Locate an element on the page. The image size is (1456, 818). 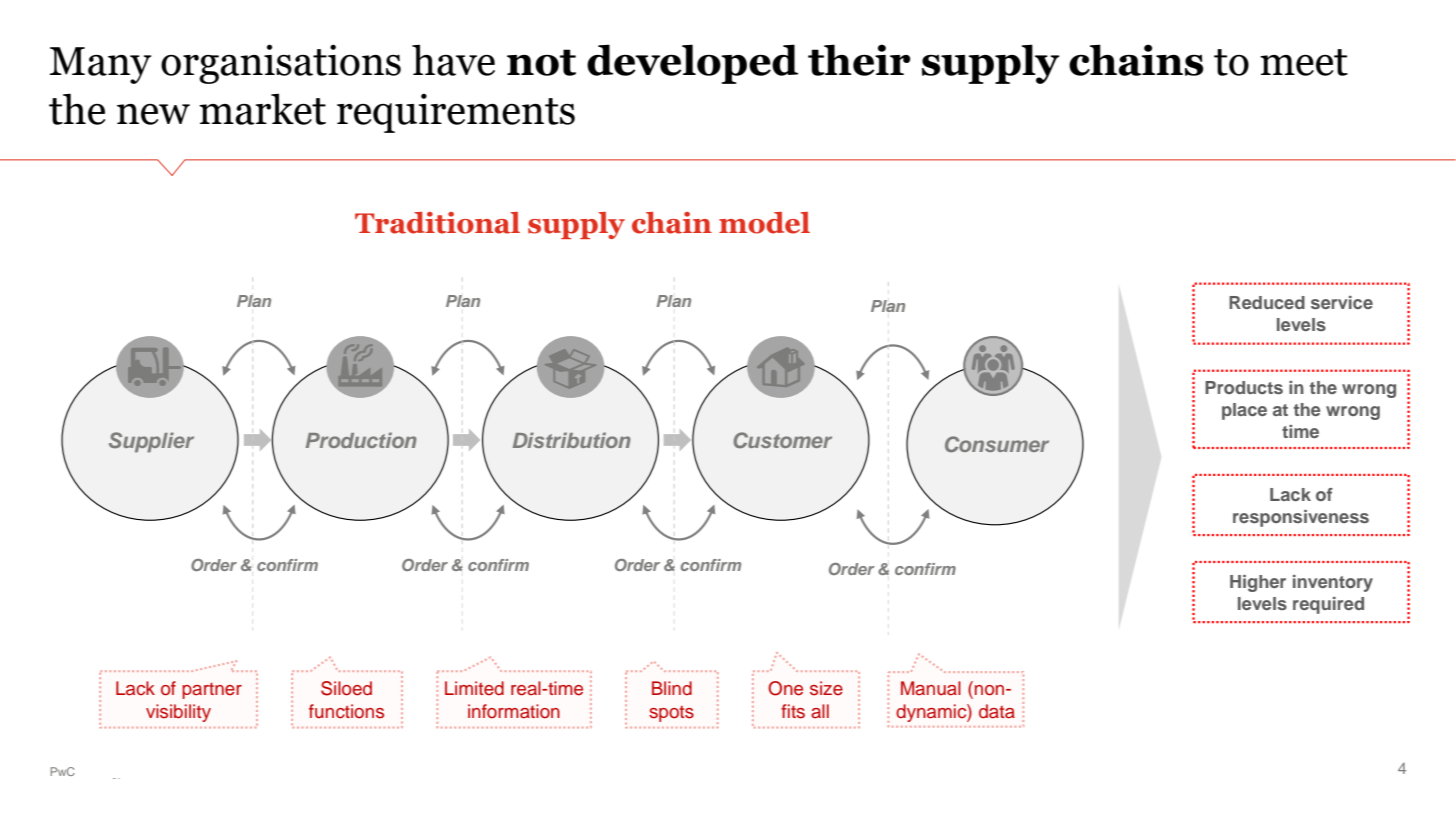
model is located at coordinates (764, 223).
